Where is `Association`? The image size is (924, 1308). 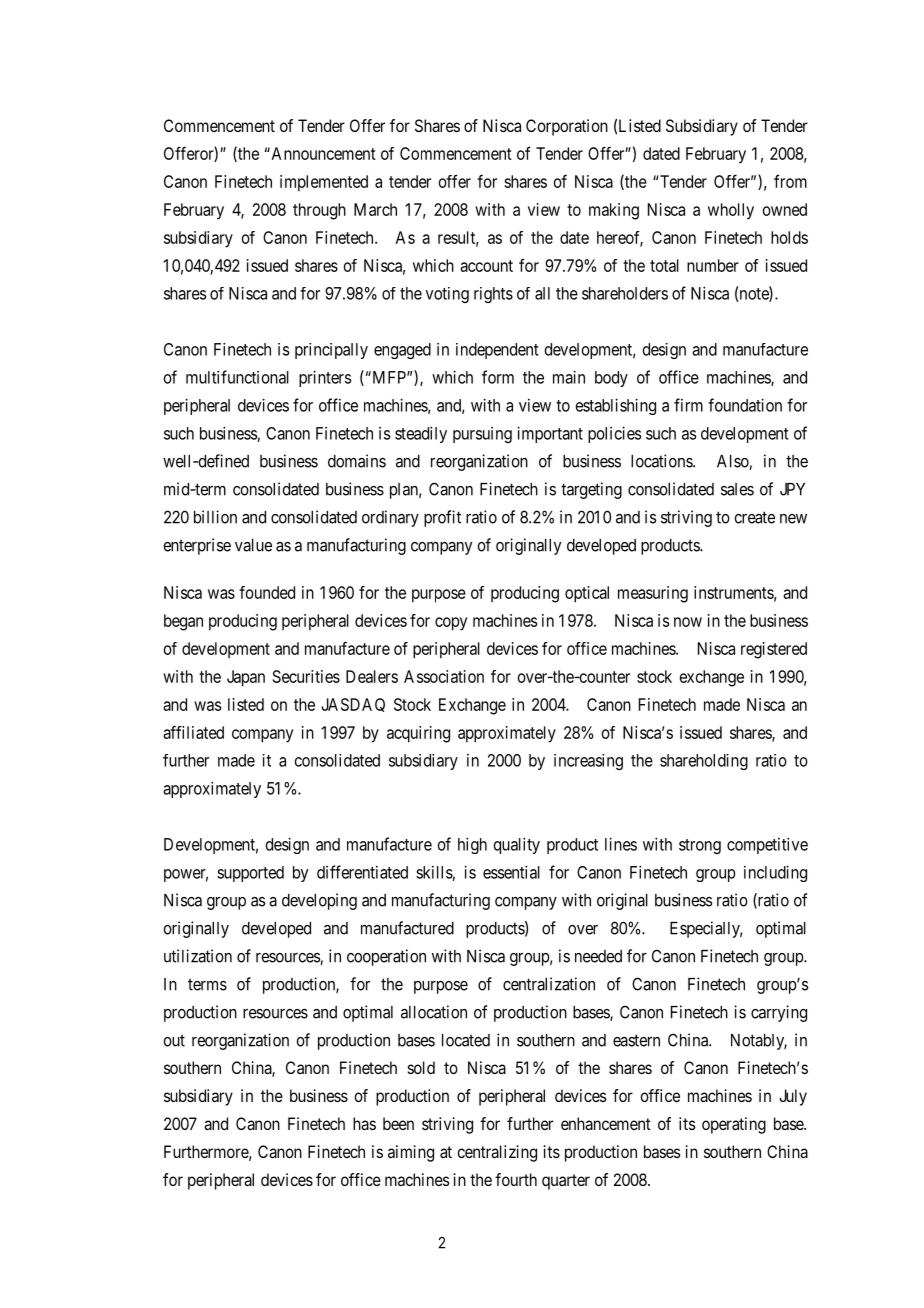
Association is located at coordinates (444, 676).
